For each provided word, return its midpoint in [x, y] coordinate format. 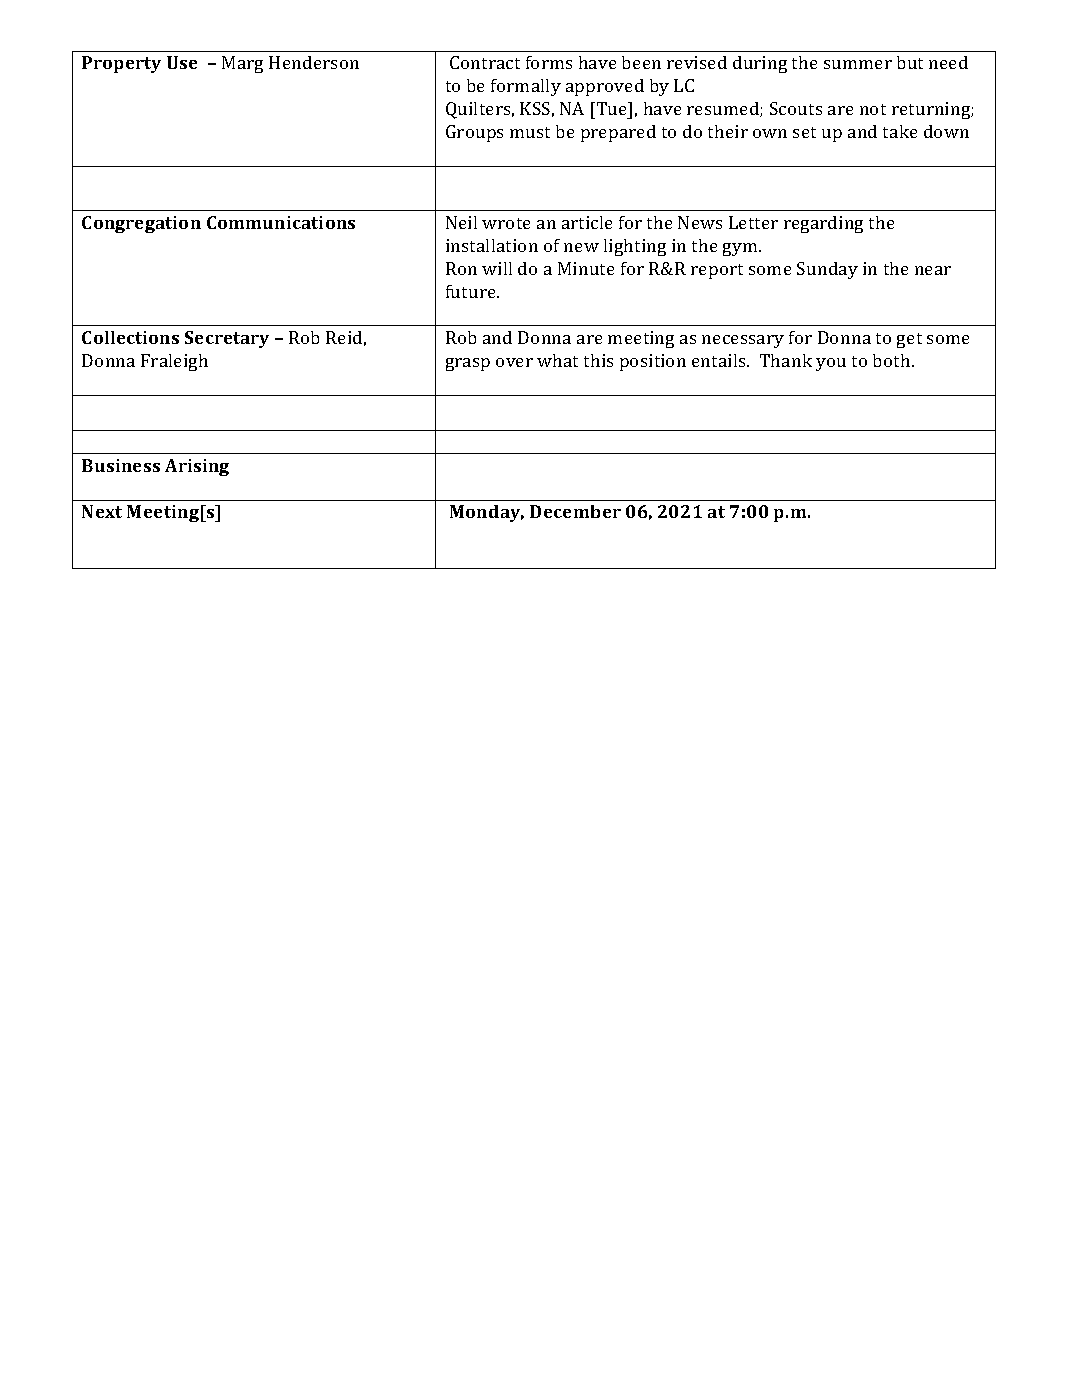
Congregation [141, 224]
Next [102, 511]
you [831, 364]
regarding [823, 224]
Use [182, 62]
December [575, 511]
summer [858, 64]
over [514, 362]
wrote [506, 223]
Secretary [227, 339]
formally [526, 87]
